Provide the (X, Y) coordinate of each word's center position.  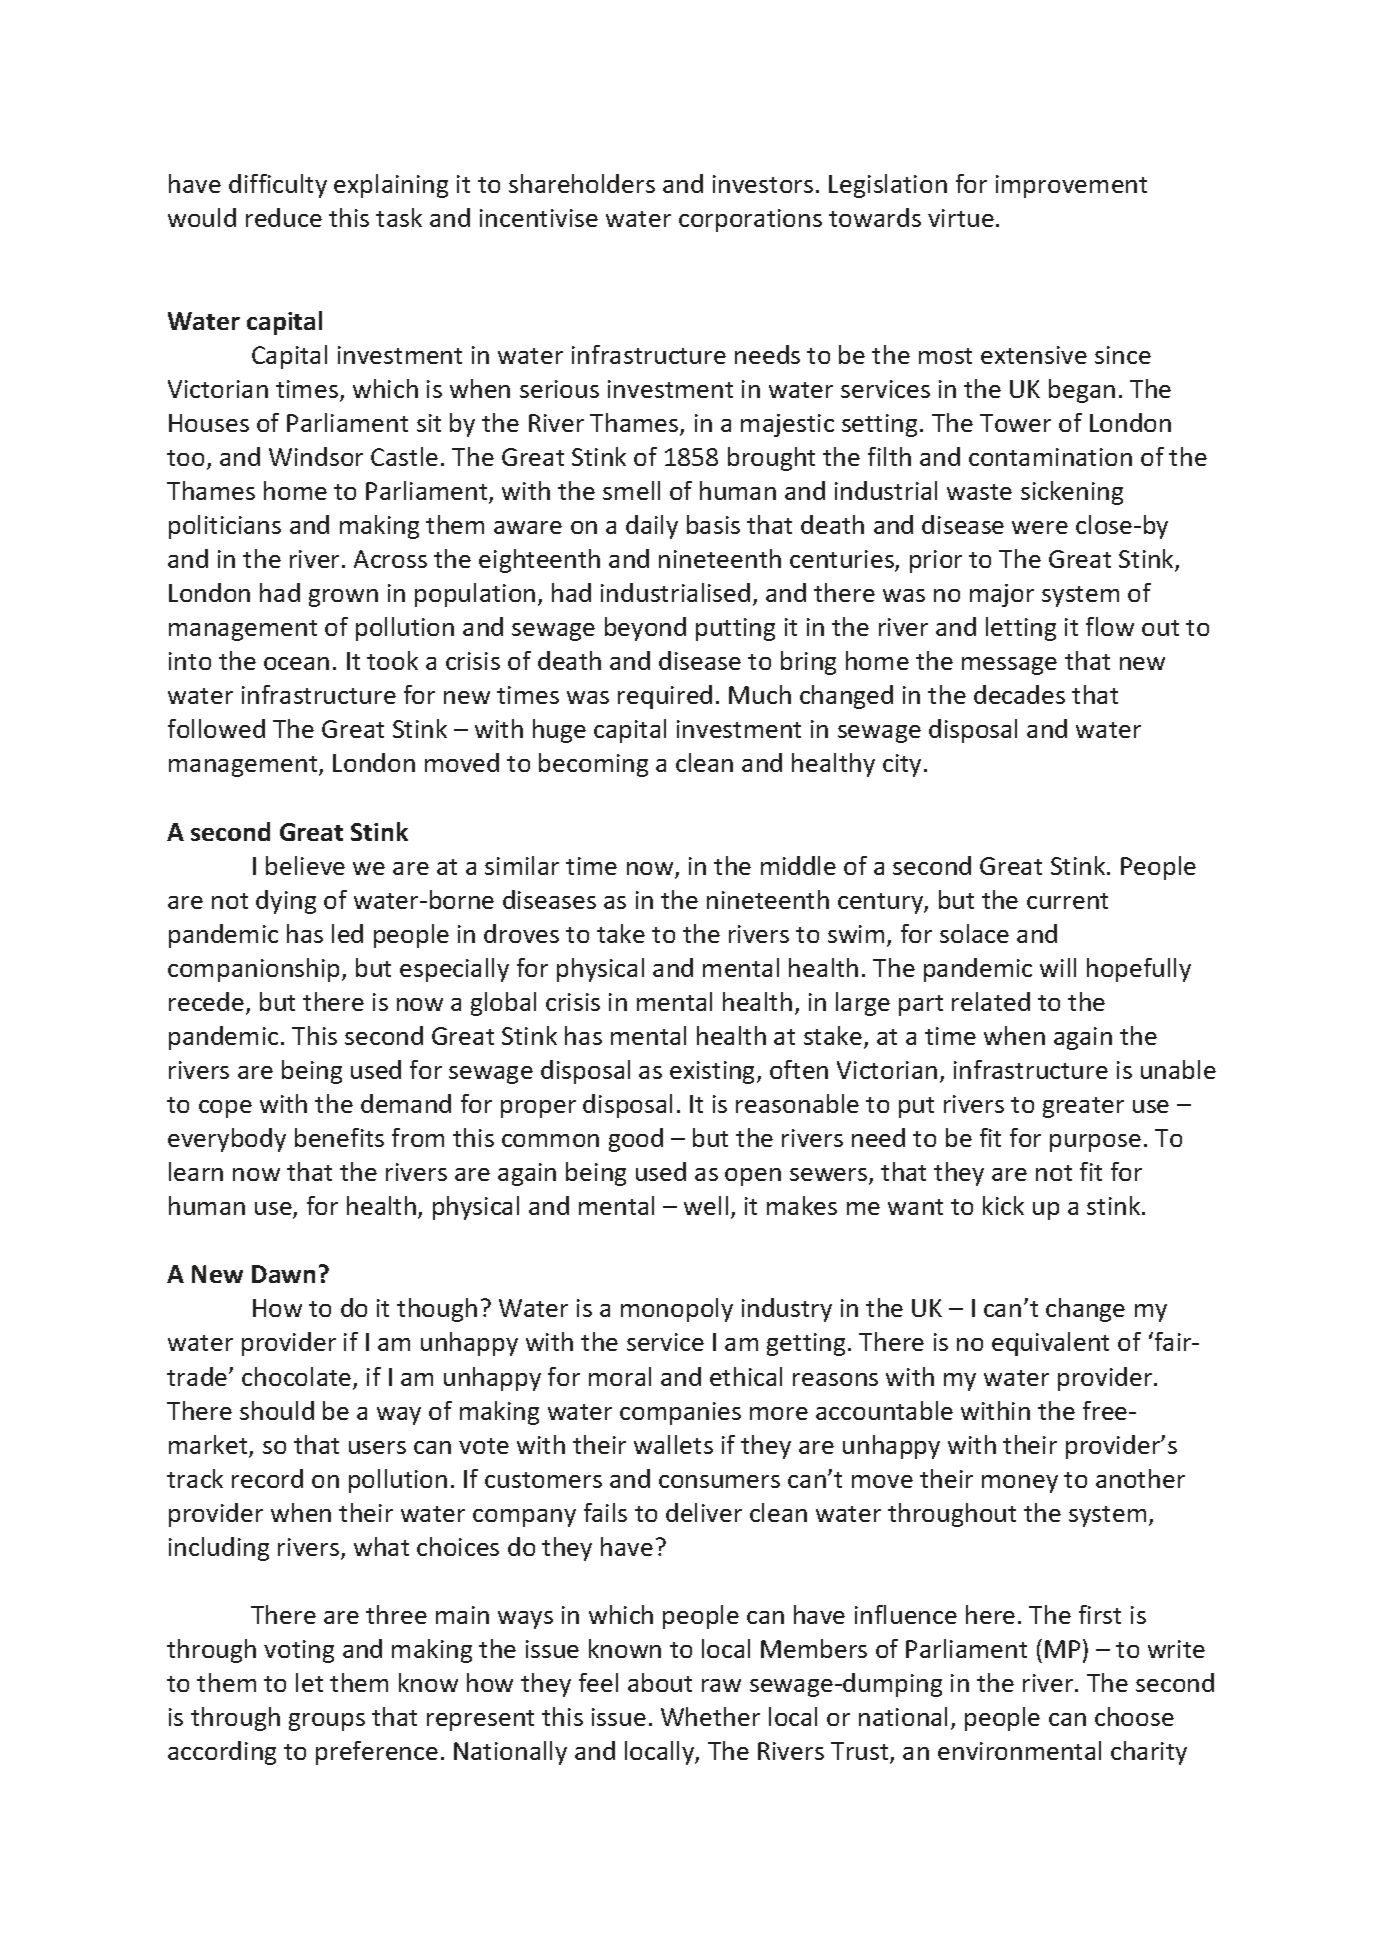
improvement (1071, 186)
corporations (750, 220)
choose (1134, 1716)
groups (327, 1722)
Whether (710, 1716)
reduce (284, 217)
